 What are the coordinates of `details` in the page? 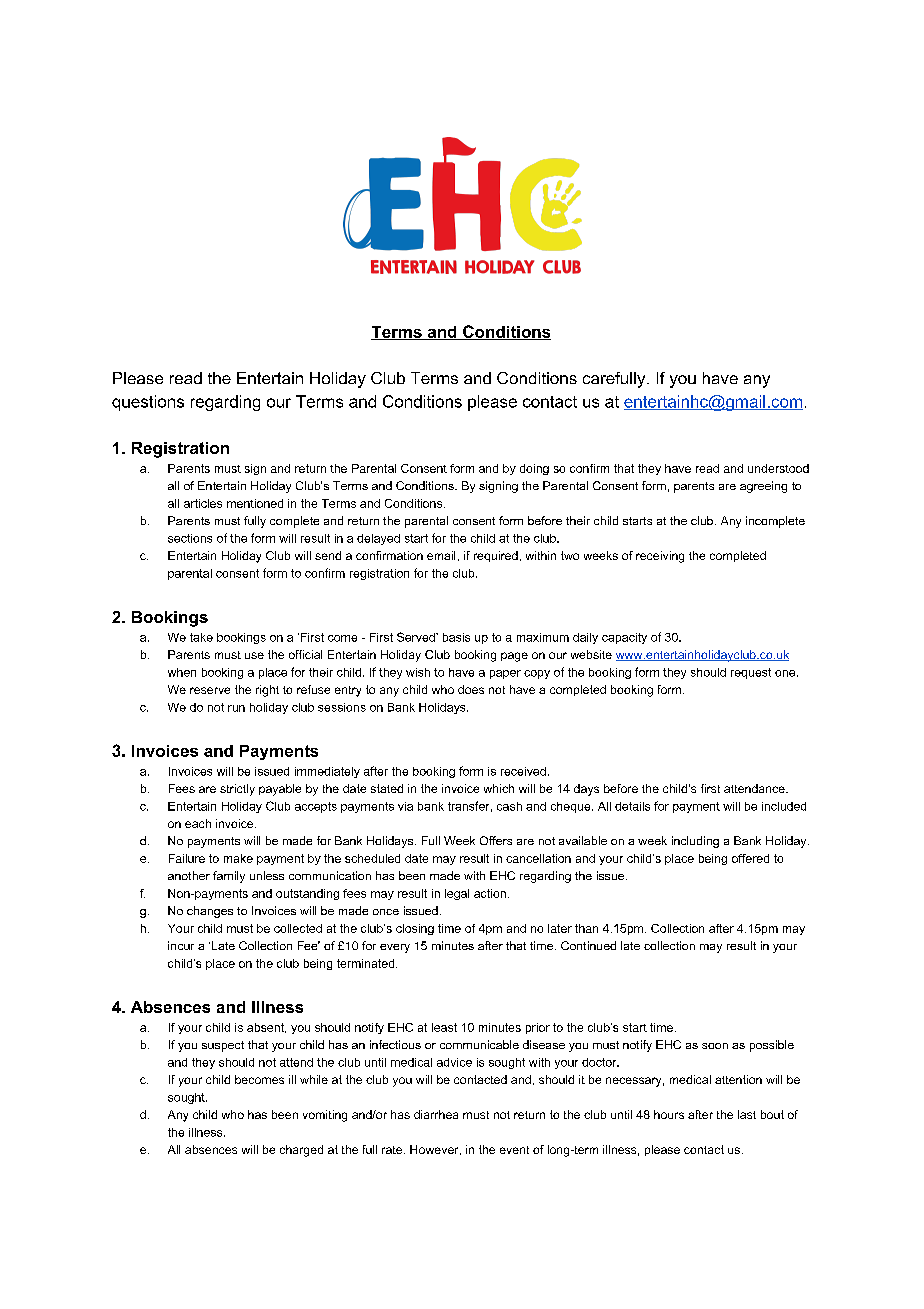 It's located at (632, 806).
